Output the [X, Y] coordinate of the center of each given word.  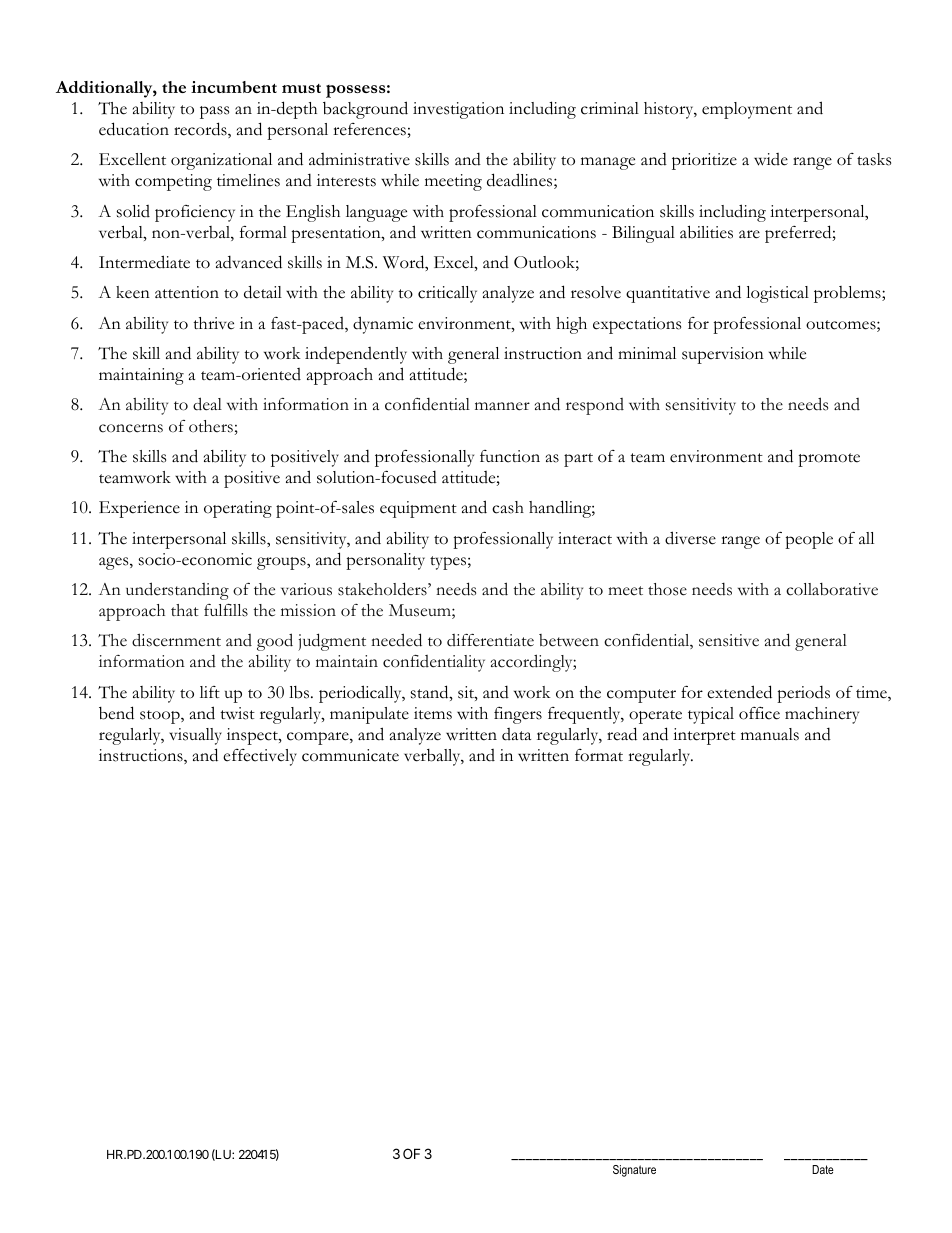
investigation [458, 110]
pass [214, 112]
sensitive [729, 640]
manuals [770, 734]
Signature [634, 1171]
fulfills [226, 610]
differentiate [490, 640]
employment [747, 110]
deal [207, 404]
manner [502, 406]
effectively [260, 757]
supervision [723, 355]
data [516, 734]
